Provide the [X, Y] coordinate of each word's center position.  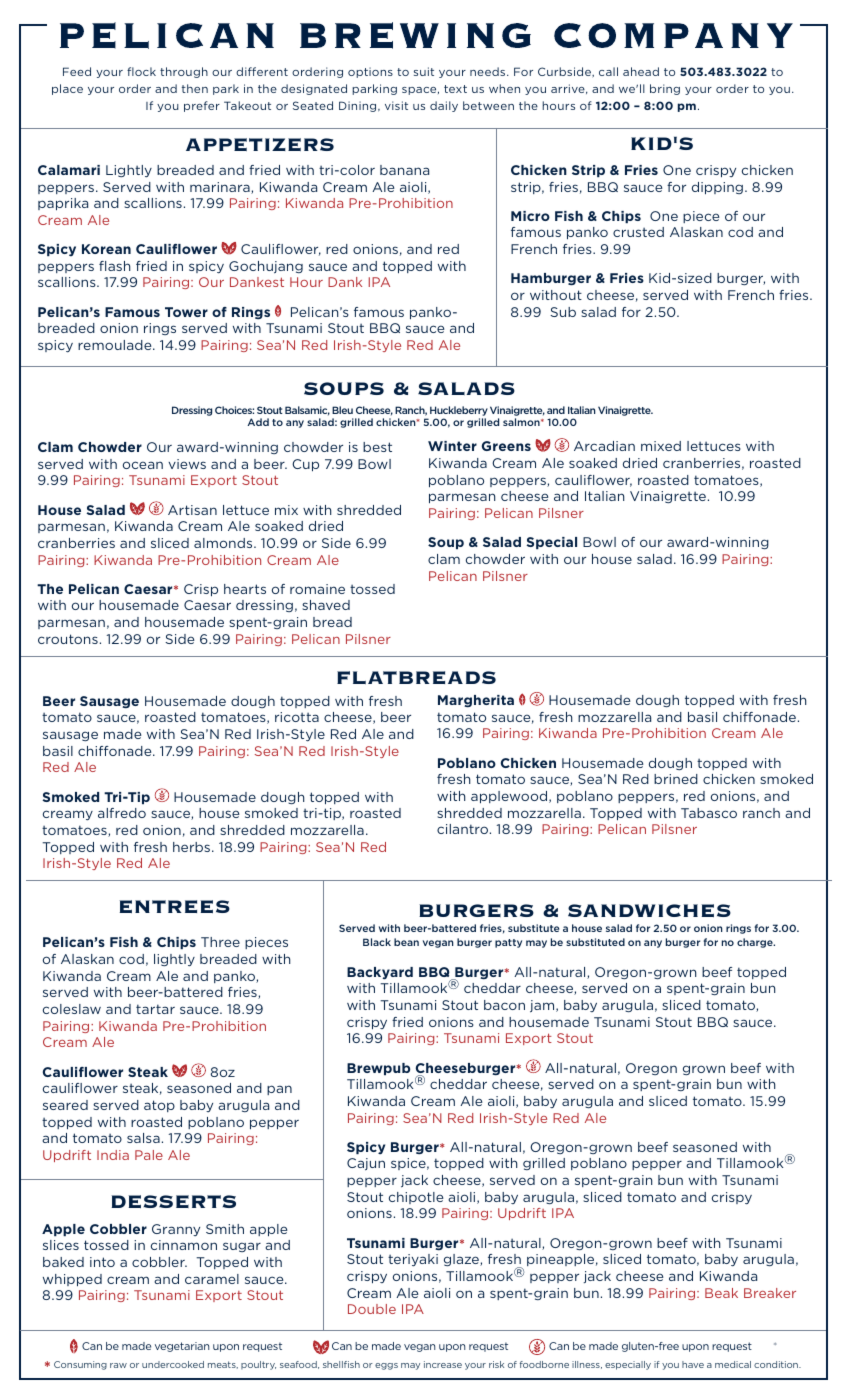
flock [141, 71]
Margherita [476, 701]
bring [665, 89]
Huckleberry [459, 411]
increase [443, 1364]
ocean [143, 465]
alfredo [122, 813]
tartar [155, 1009]
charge [756, 943]
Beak [721, 1293]
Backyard [380, 973]
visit [396, 105]
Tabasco [709, 813]
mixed [661, 446]
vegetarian [182, 1347]
